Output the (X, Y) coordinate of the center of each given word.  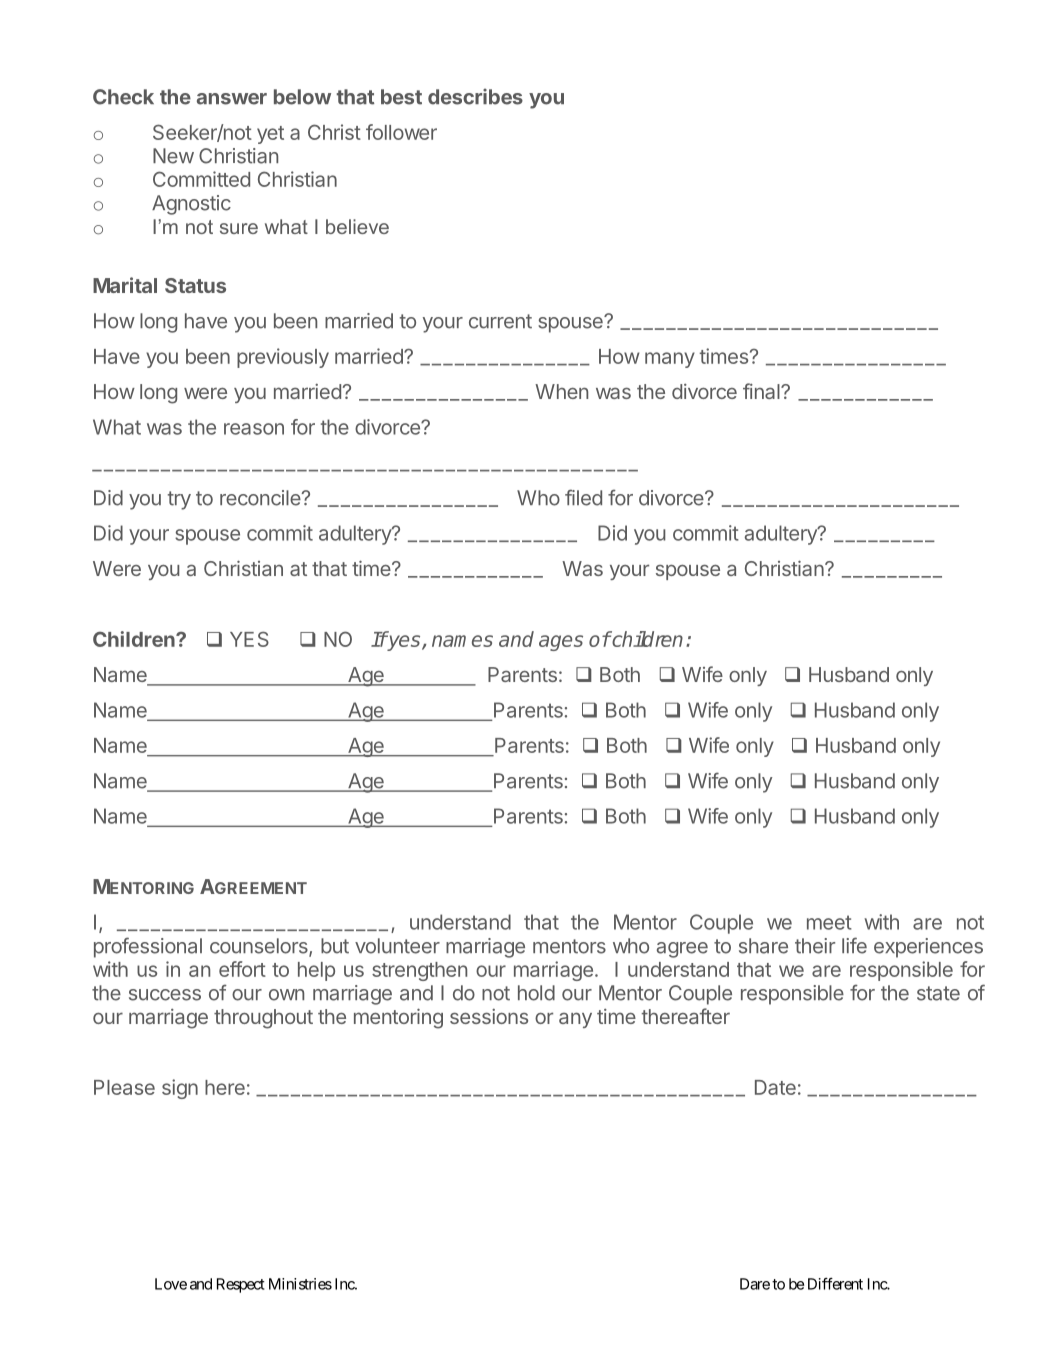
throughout (263, 1019)
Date (775, 1087)
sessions (489, 1016)
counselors (260, 947)
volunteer (397, 946)
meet (829, 922)
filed (583, 497)
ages (561, 643)
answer (232, 99)
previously (283, 358)
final (762, 391)
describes (475, 96)
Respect (241, 1285)
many (670, 360)
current (500, 321)
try (179, 500)
